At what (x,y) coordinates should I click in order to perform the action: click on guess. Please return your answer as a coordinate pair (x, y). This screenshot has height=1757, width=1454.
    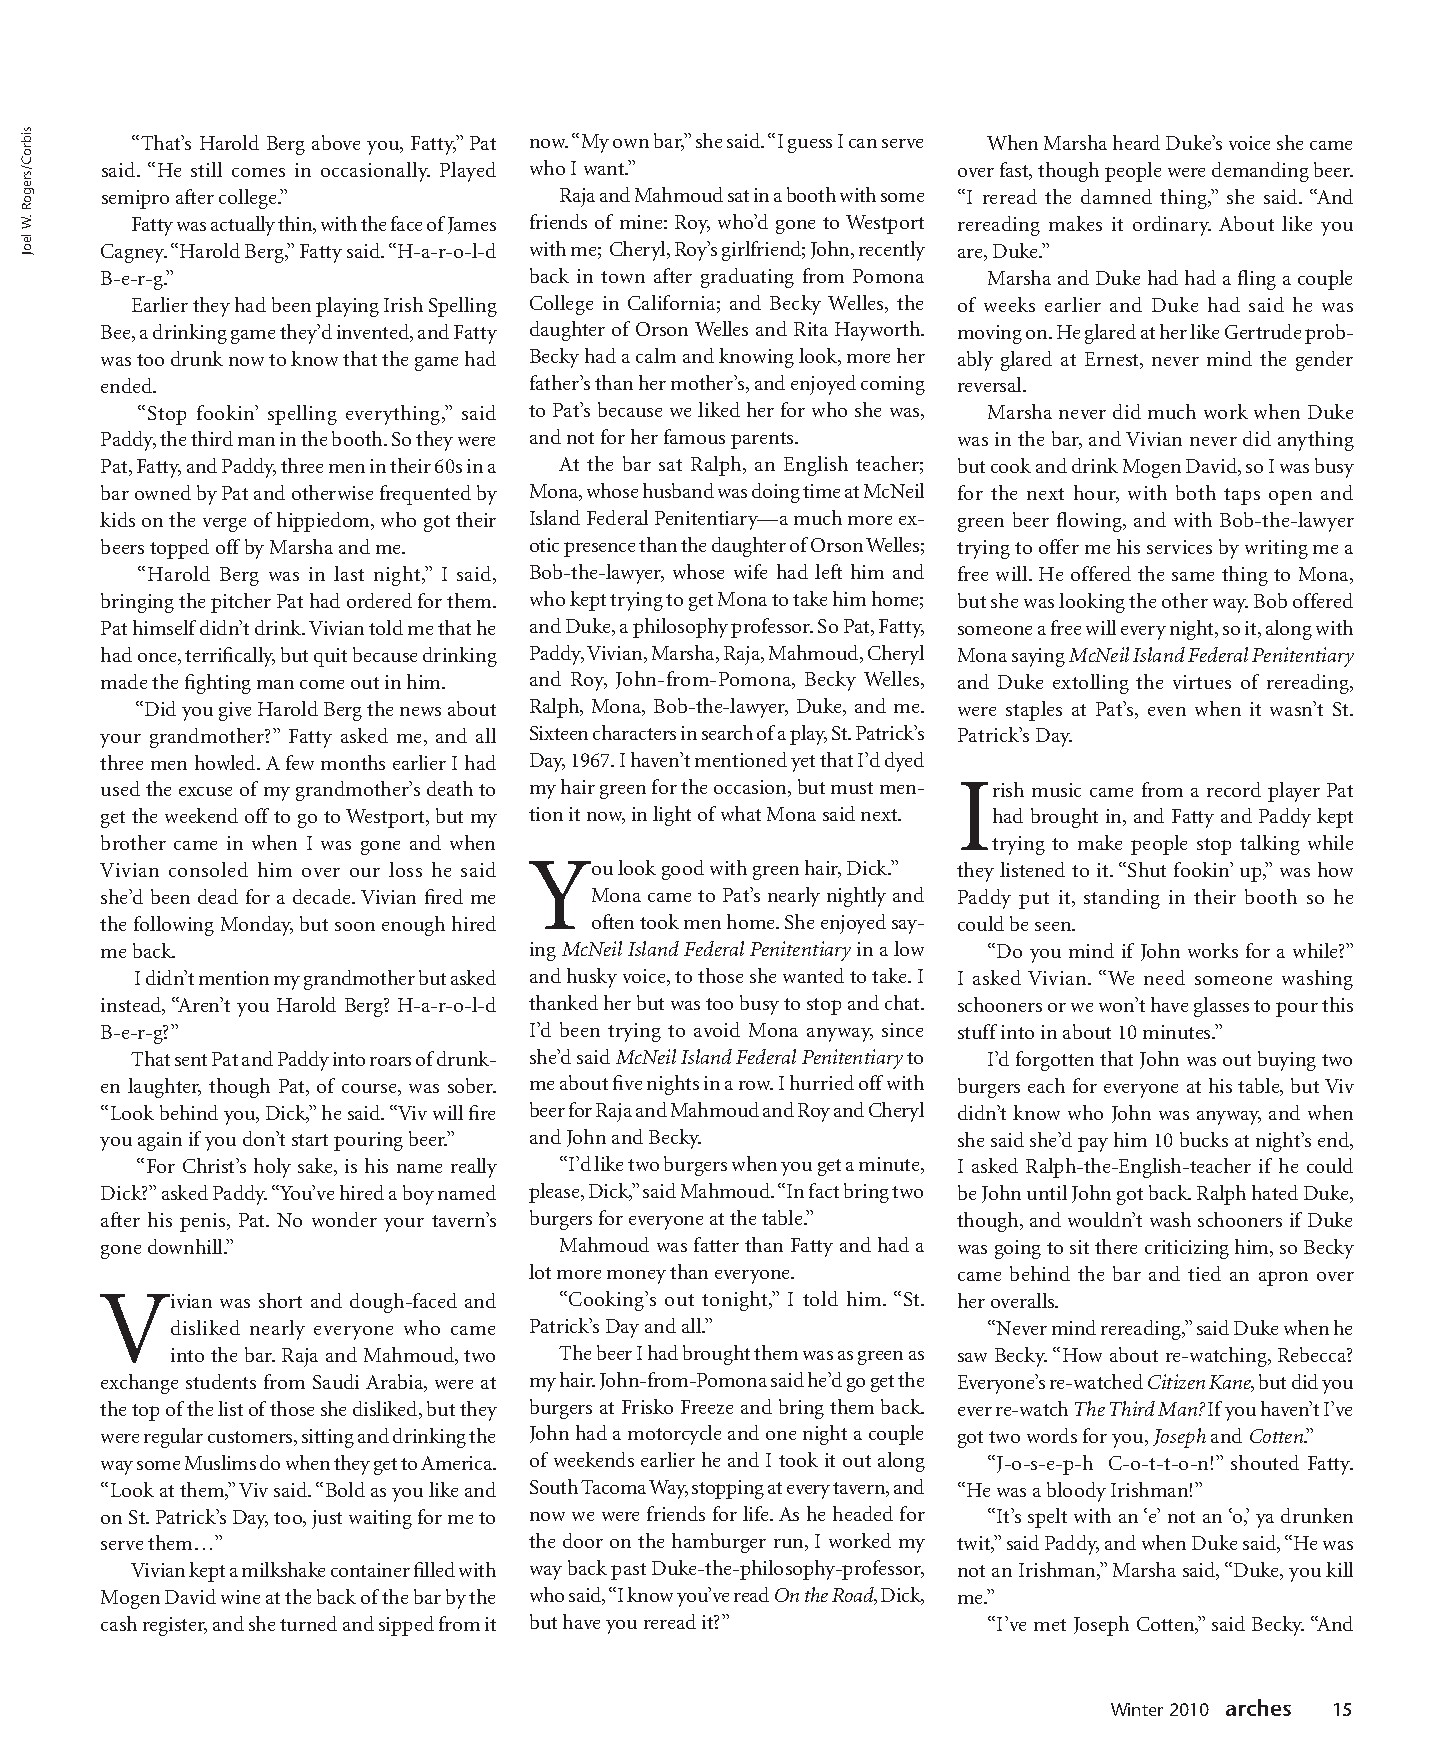
    Looking at the image, I should click on (810, 146).
